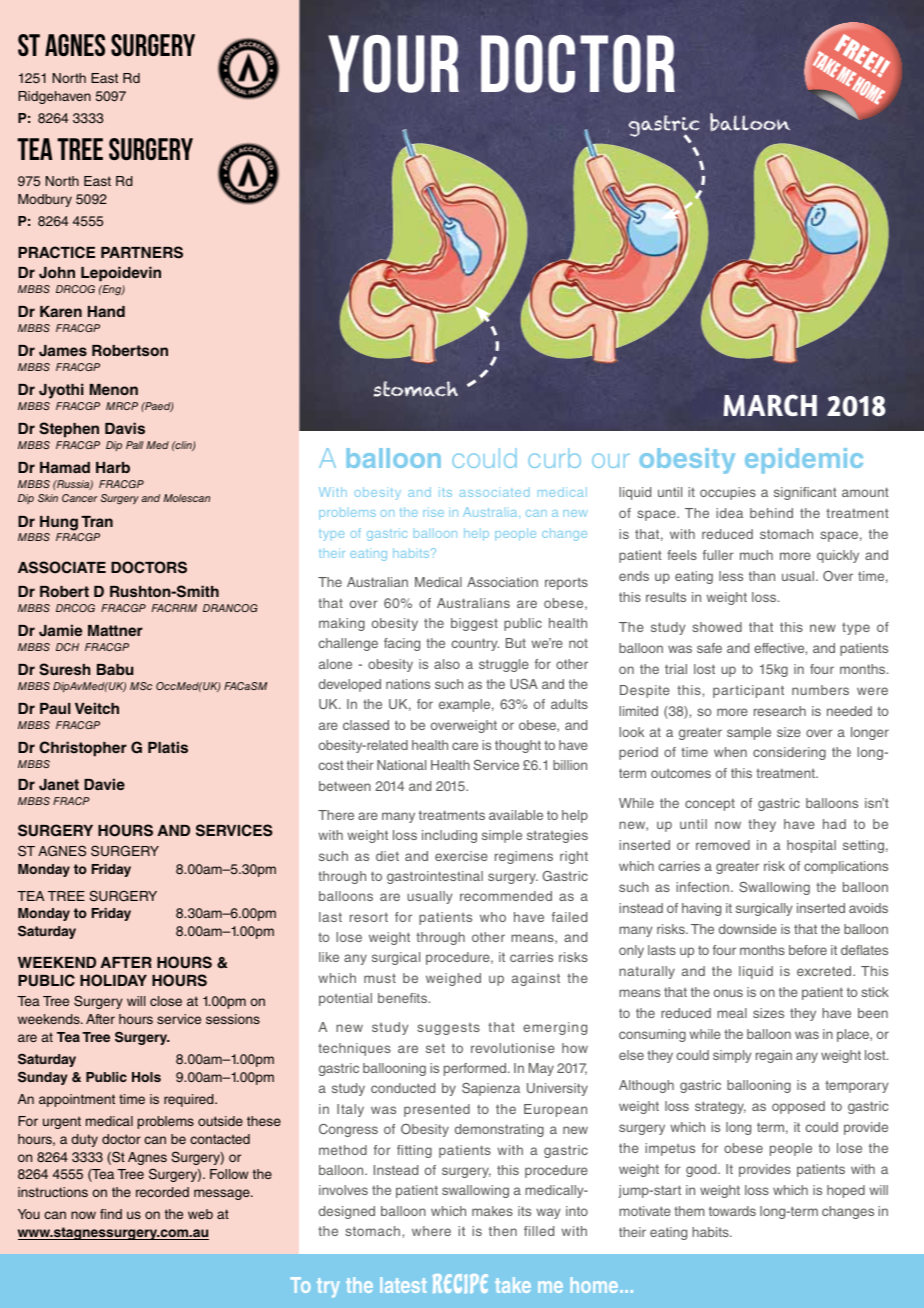 The height and width of the page is (1308, 924). I want to click on also, so click(447, 664).
